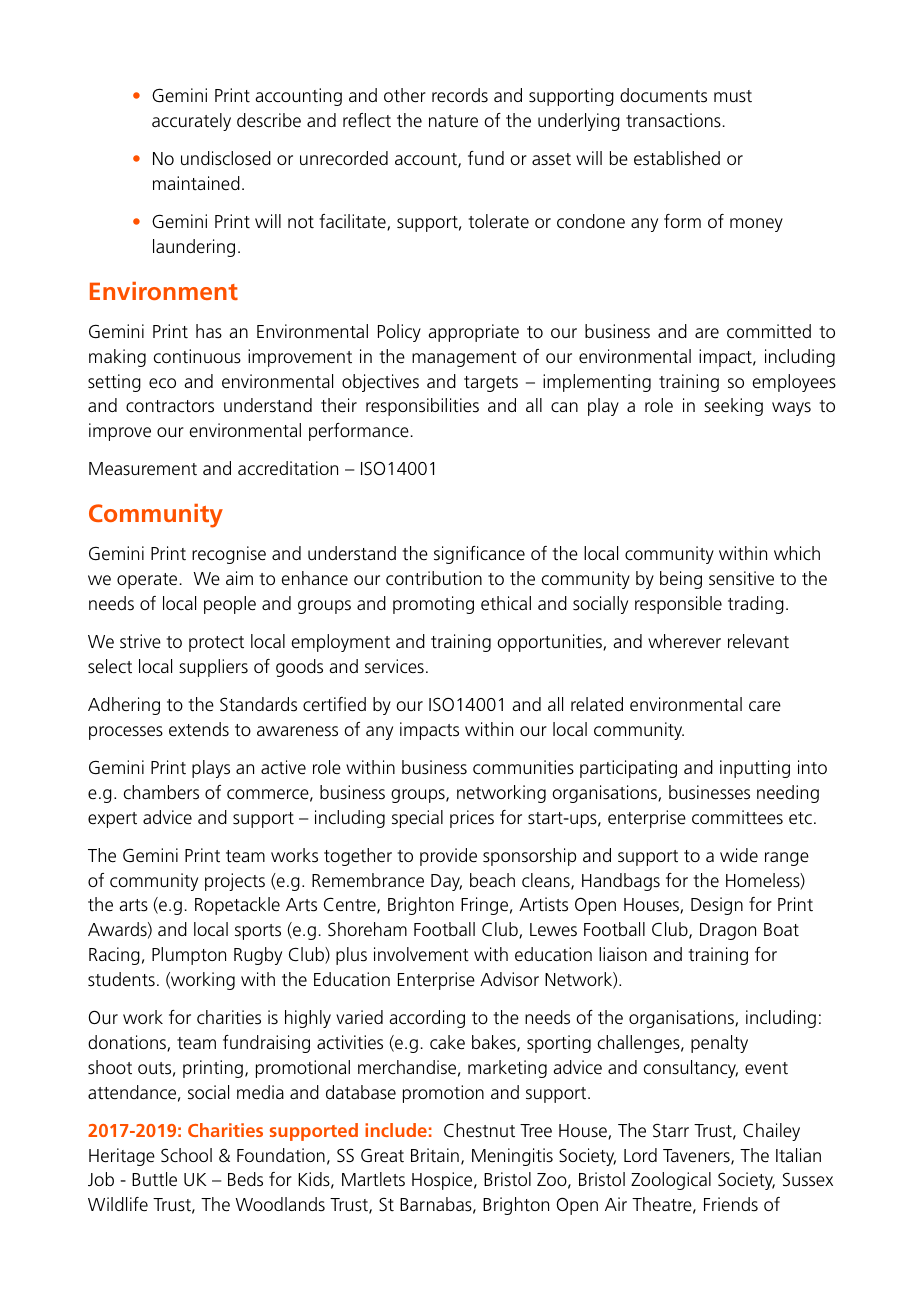 The width and height of the screenshot is (924, 1308). I want to click on Friends, so click(731, 1204).
